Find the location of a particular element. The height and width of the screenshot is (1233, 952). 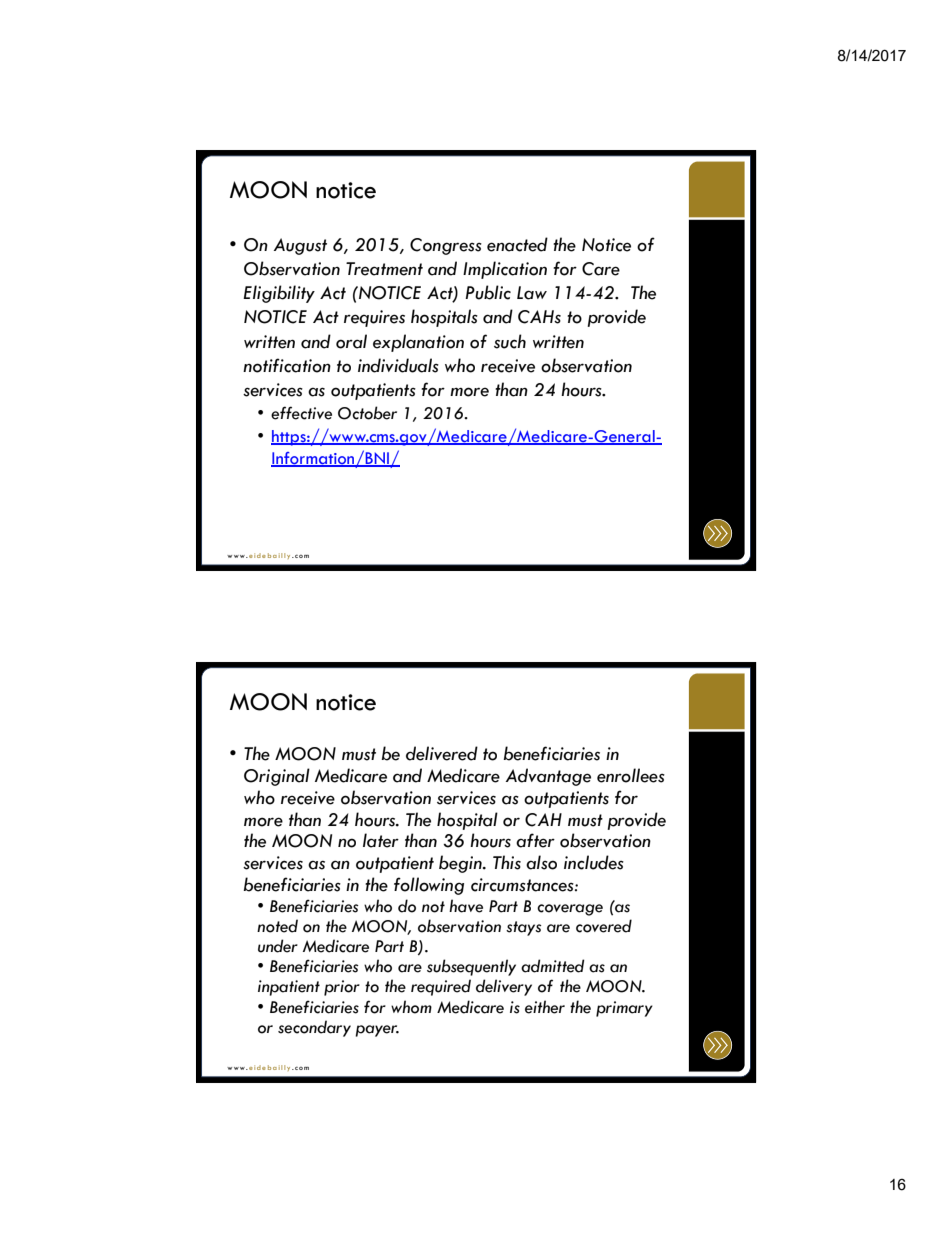

Congress is located at coordinates (446, 246).
